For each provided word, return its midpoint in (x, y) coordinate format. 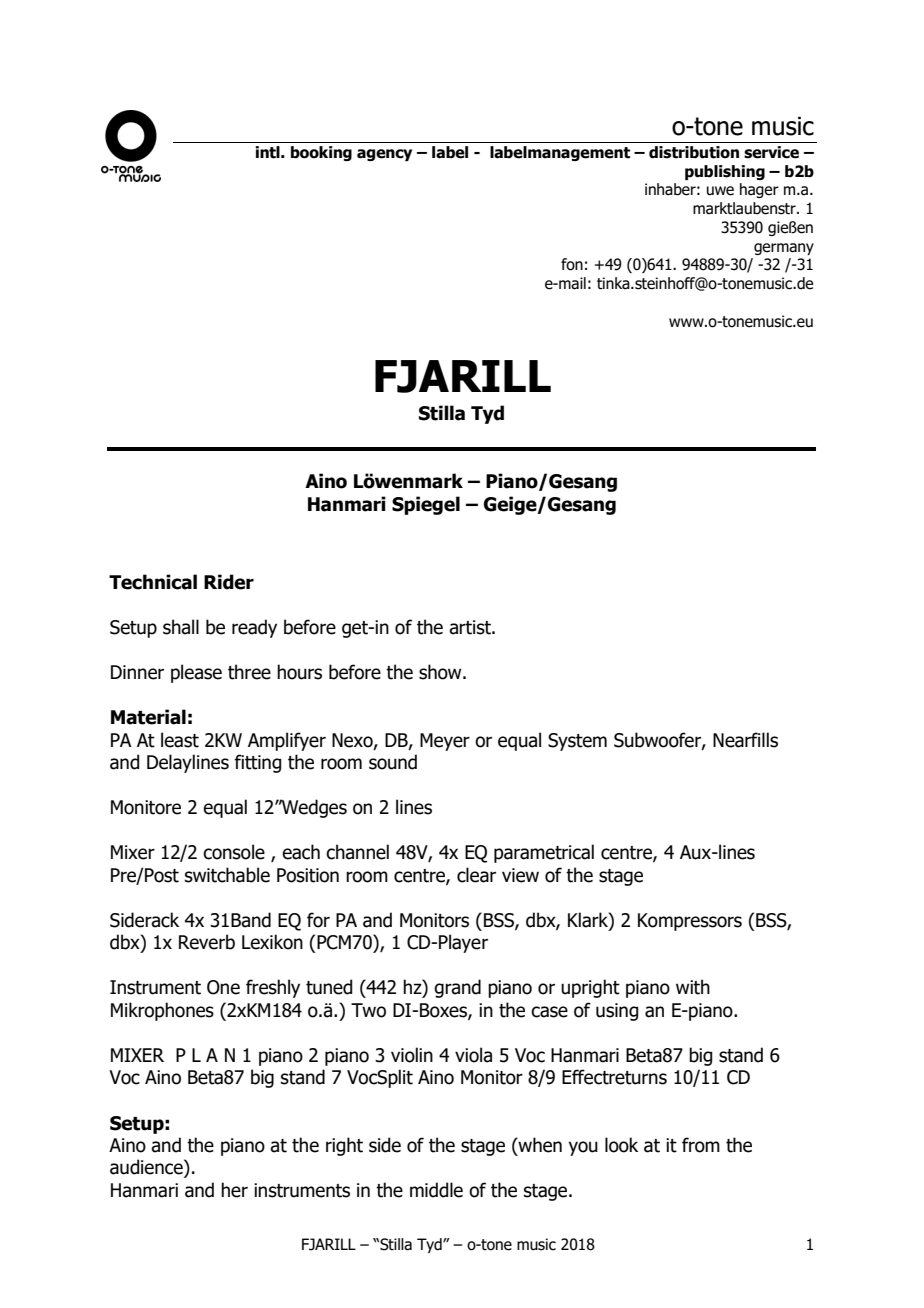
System (577, 742)
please (196, 673)
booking (321, 153)
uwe (720, 191)
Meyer (445, 742)
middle (436, 1190)
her (234, 1190)
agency (384, 155)
